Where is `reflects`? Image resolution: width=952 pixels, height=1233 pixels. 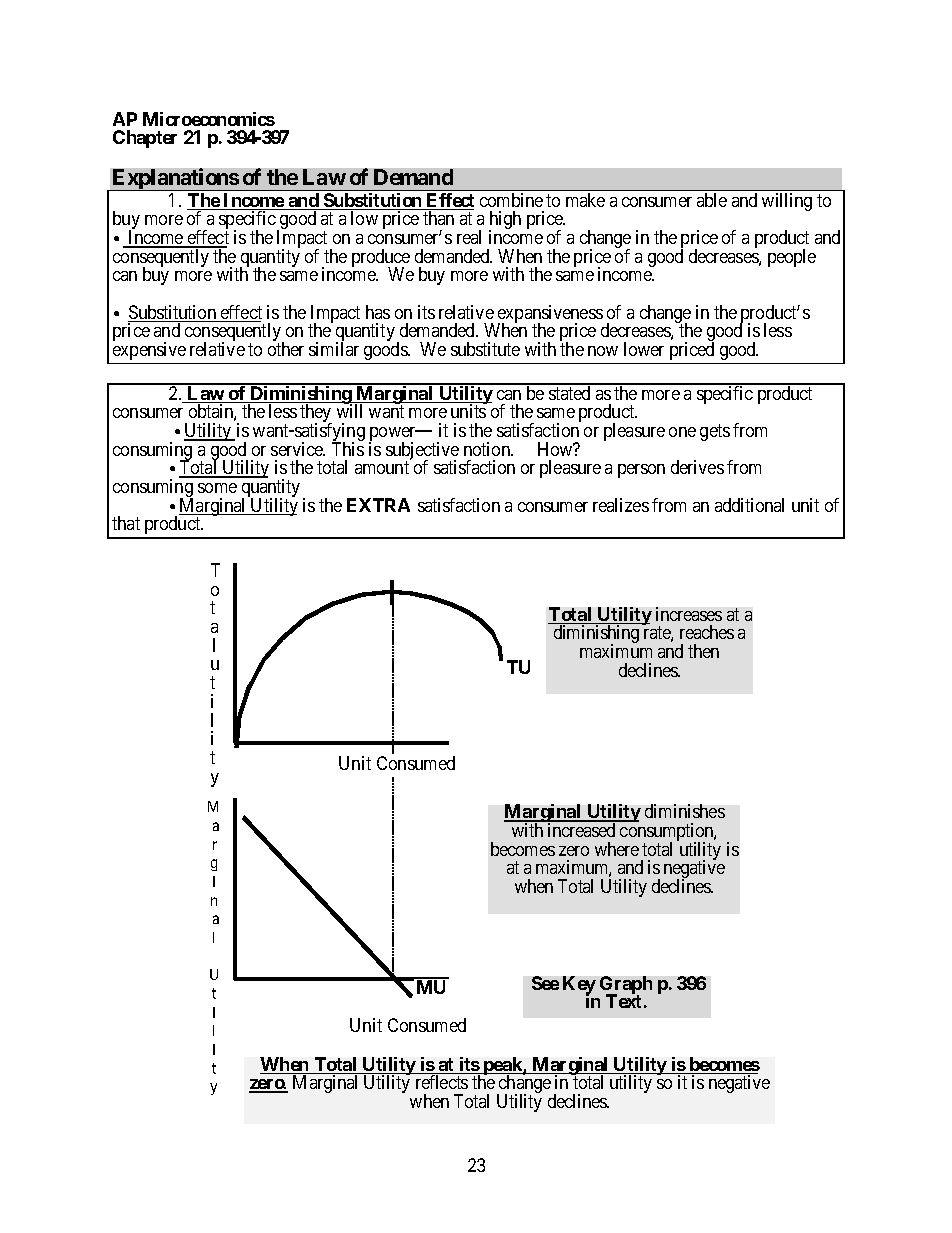
reflects is located at coordinates (442, 1082).
